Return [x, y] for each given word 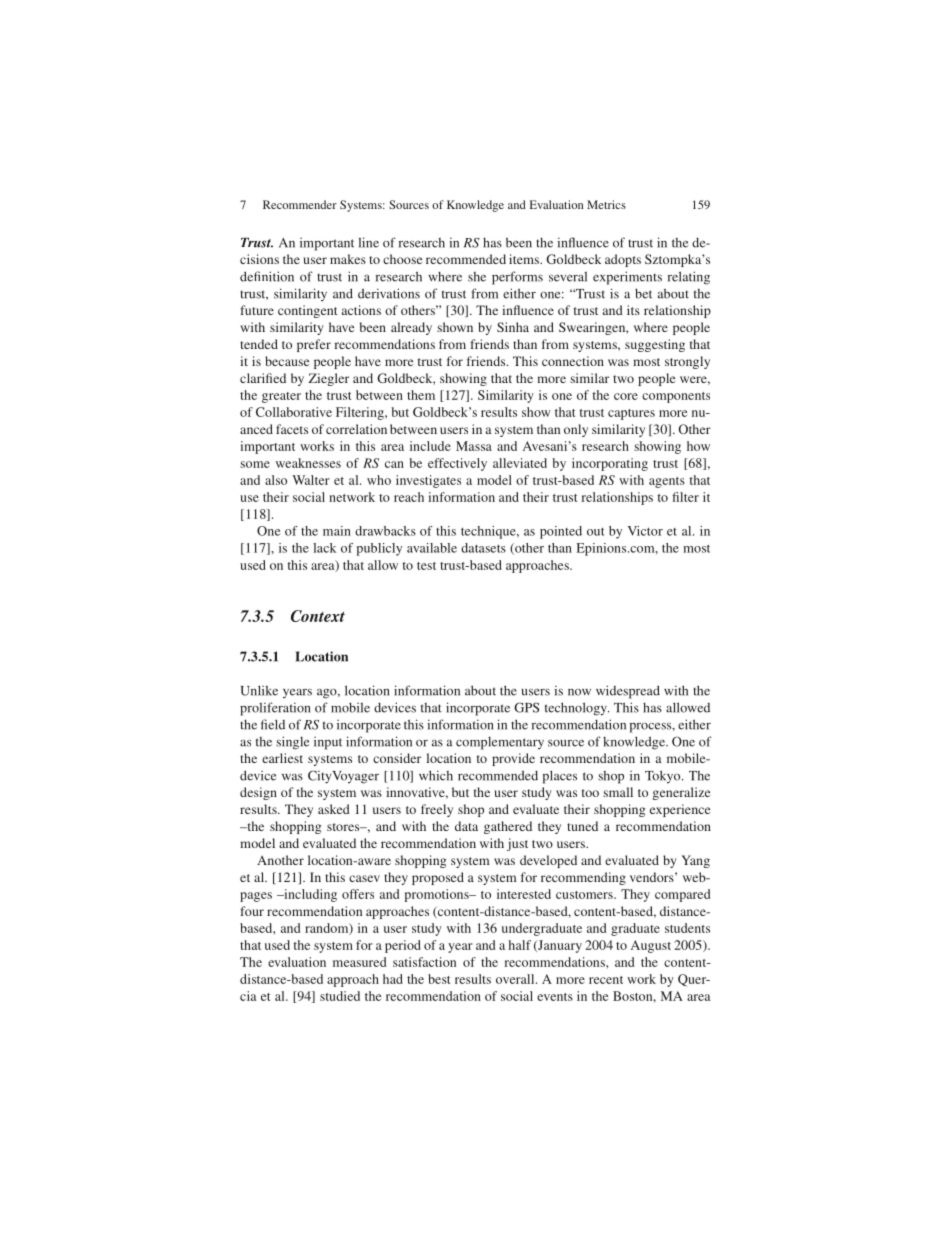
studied [340, 996]
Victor [645, 531]
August [651, 946]
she [477, 277]
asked [334, 809]
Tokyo [664, 776]
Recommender [300, 204]
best [439, 979]
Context [318, 616]
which [436, 775]
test [426, 566]
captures [631, 414]
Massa [474, 446]
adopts [623, 260]
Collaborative [294, 412]
